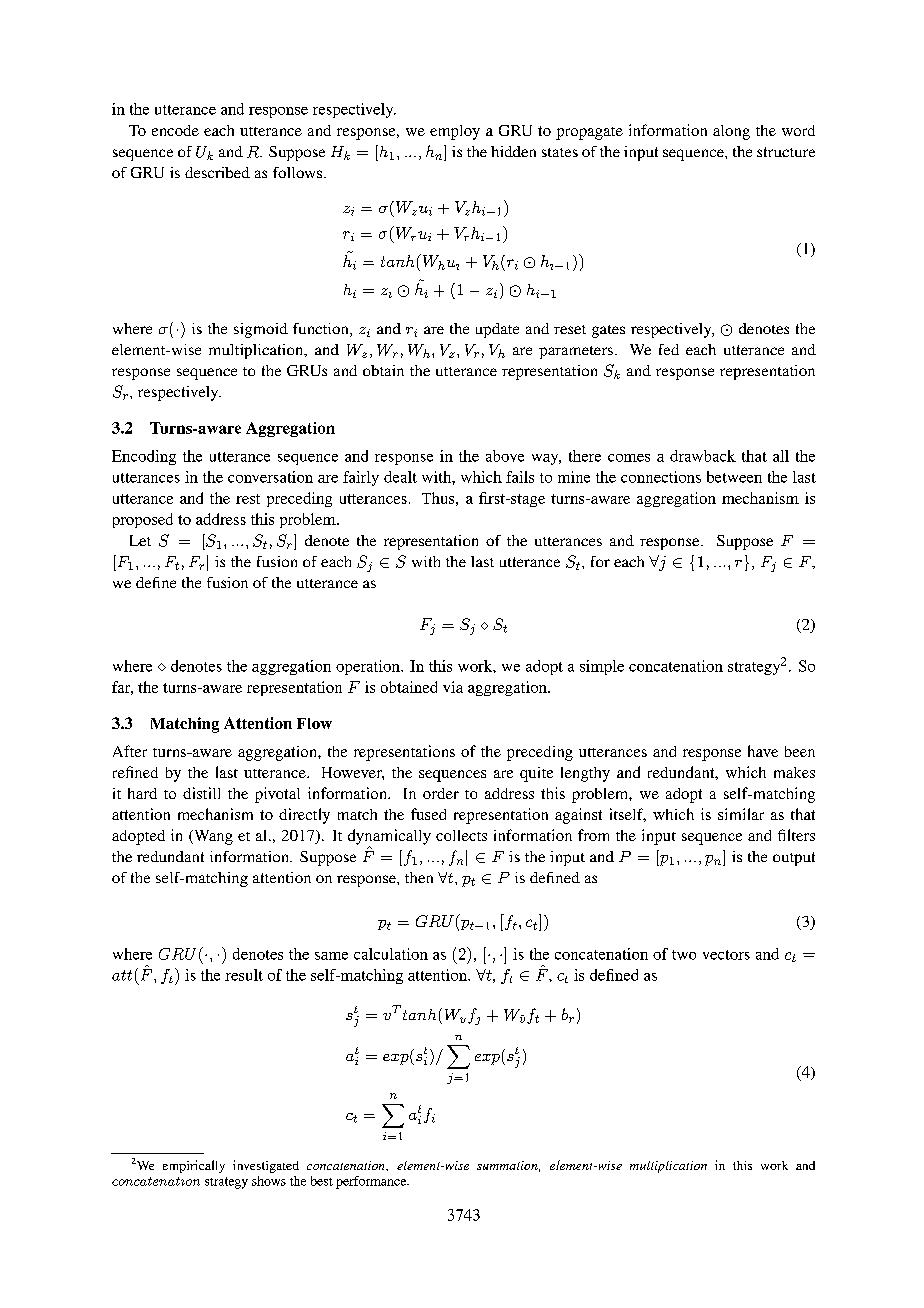 The image size is (924, 1308). I want to click on drawback, so click(703, 456).
